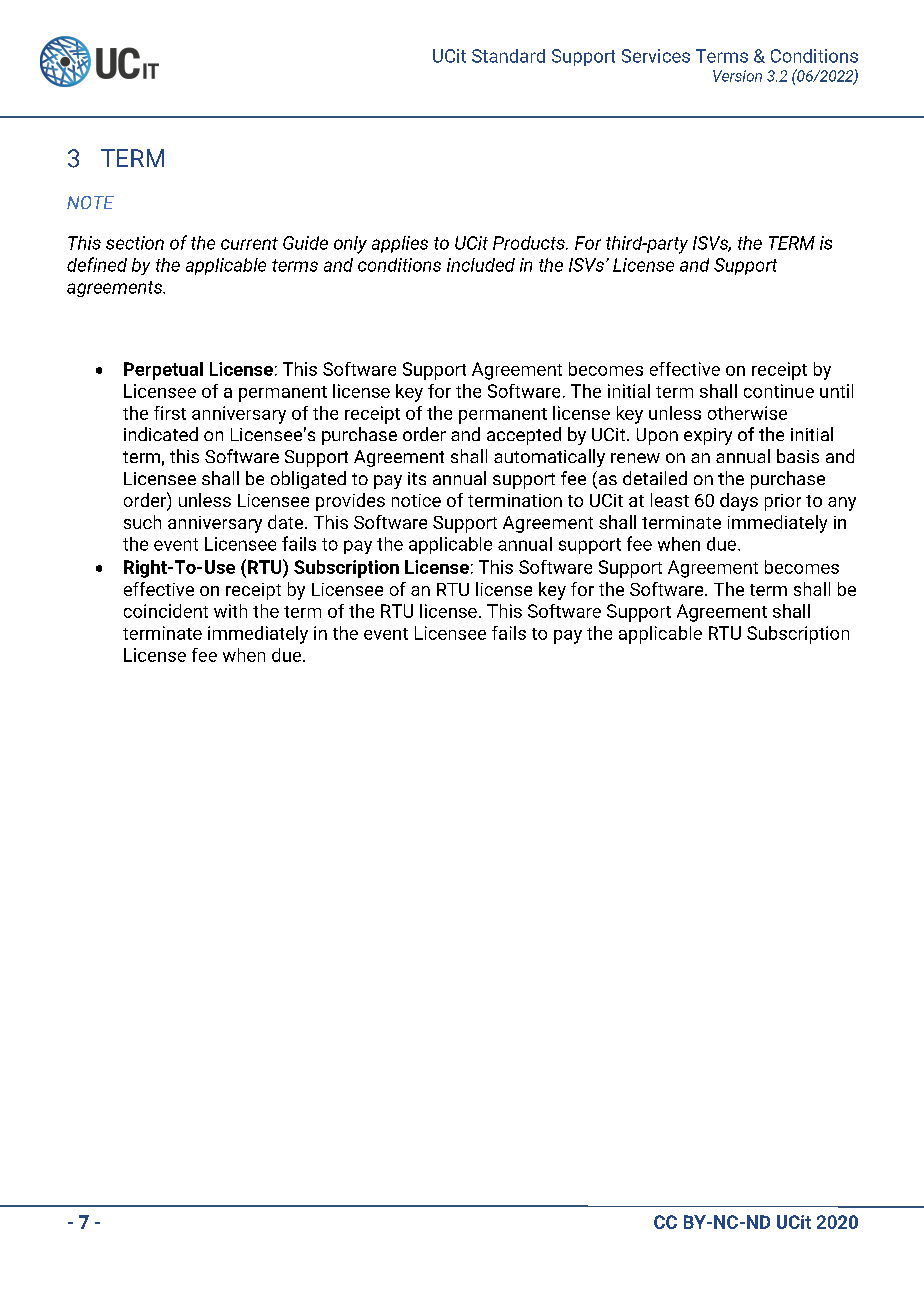  Describe the element at coordinates (737, 76) in the screenshot. I see `Version` at that location.
